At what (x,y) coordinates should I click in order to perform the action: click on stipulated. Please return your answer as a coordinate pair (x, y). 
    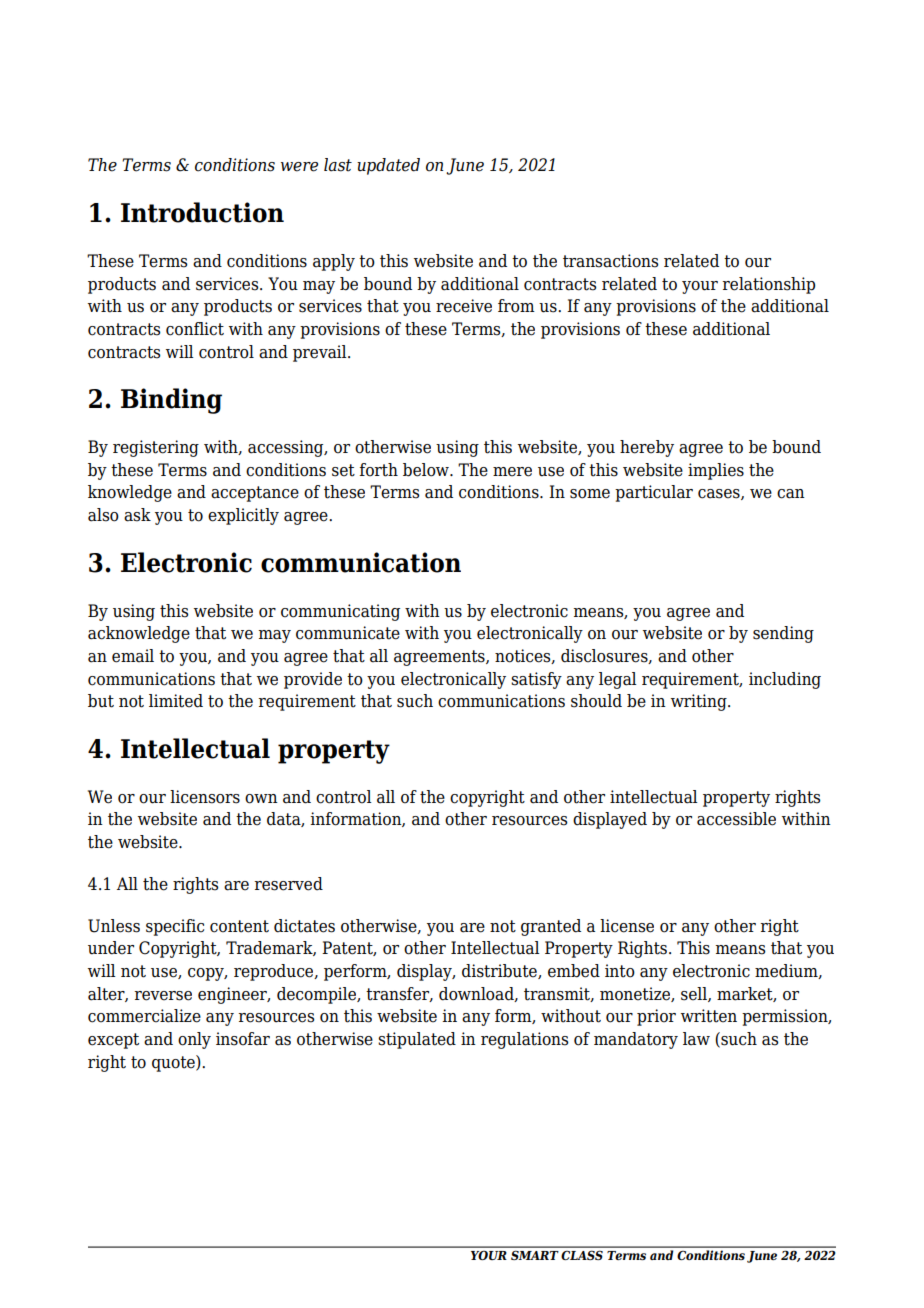
    Looking at the image, I should click on (417, 1040).
